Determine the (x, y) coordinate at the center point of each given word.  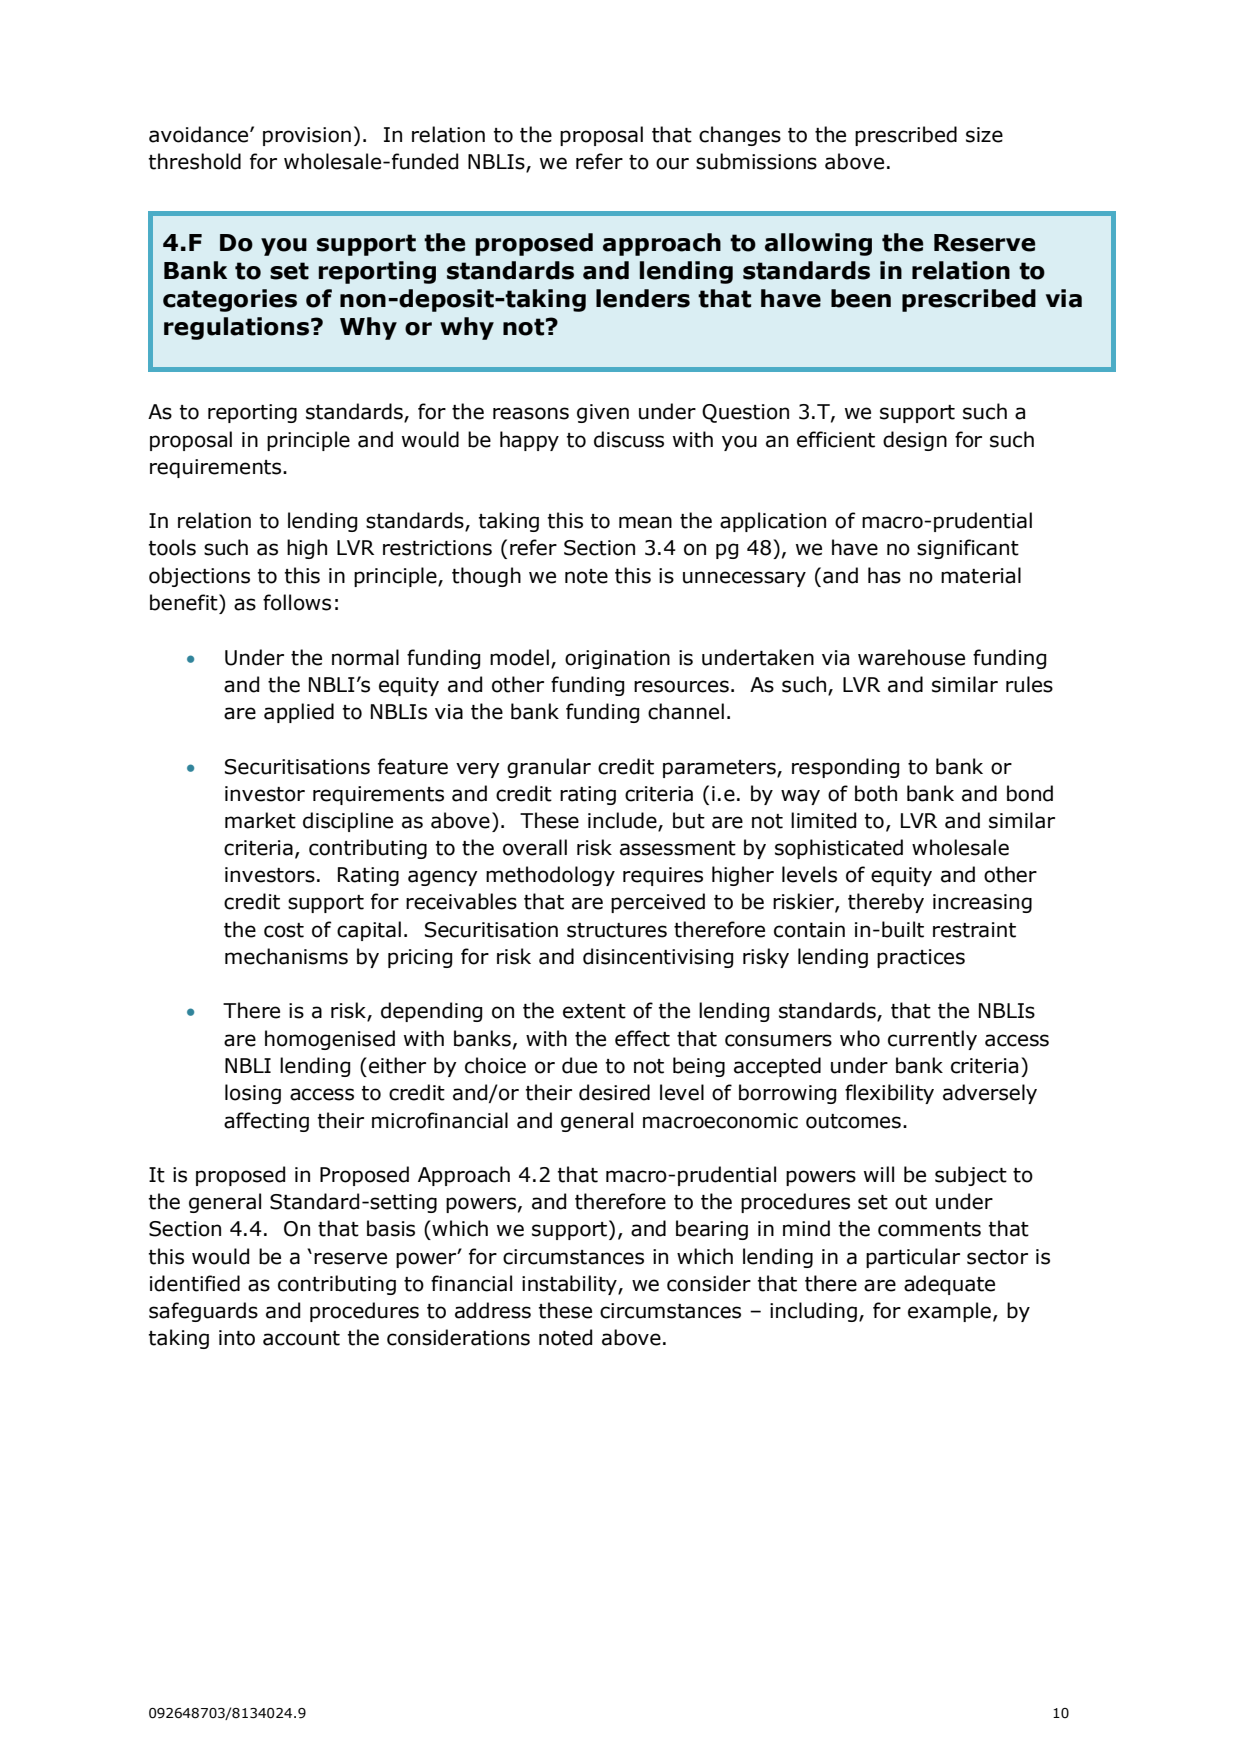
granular (549, 768)
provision (307, 136)
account (301, 1338)
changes (740, 136)
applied (299, 713)
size (984, 135)
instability (570, 1285)
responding (845, 768)
